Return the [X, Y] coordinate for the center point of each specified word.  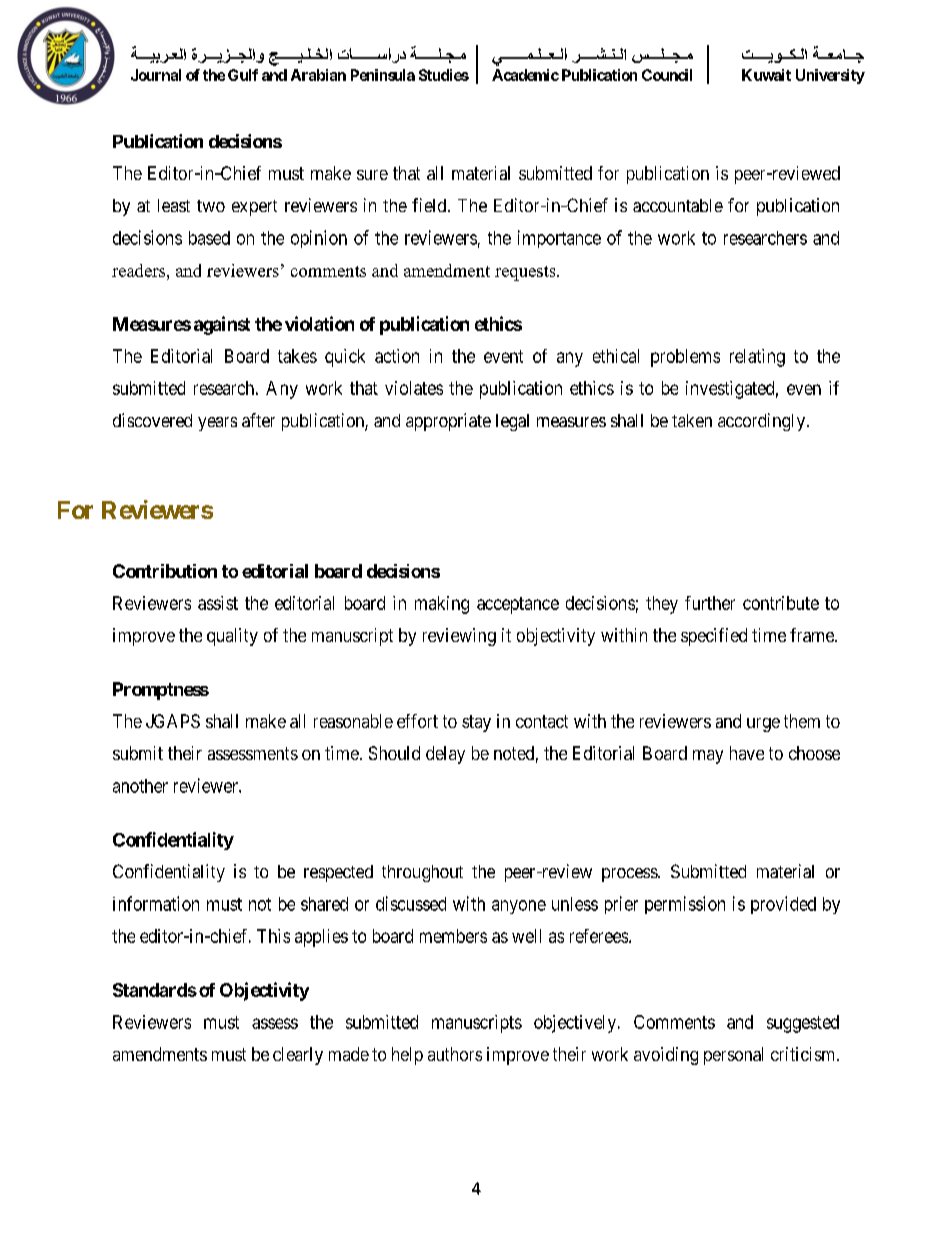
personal [733, 1056]
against [222, 325]
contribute [781, 603]
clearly [298, 1056]
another [140, 786]
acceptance [518, 605]
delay [445, 755]
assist [218, 603]
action [397, 356]
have [747, 753]
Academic [525, 75]
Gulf [243, 75]
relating [757, 358]
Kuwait [766, 75]
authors [455, 1054]
